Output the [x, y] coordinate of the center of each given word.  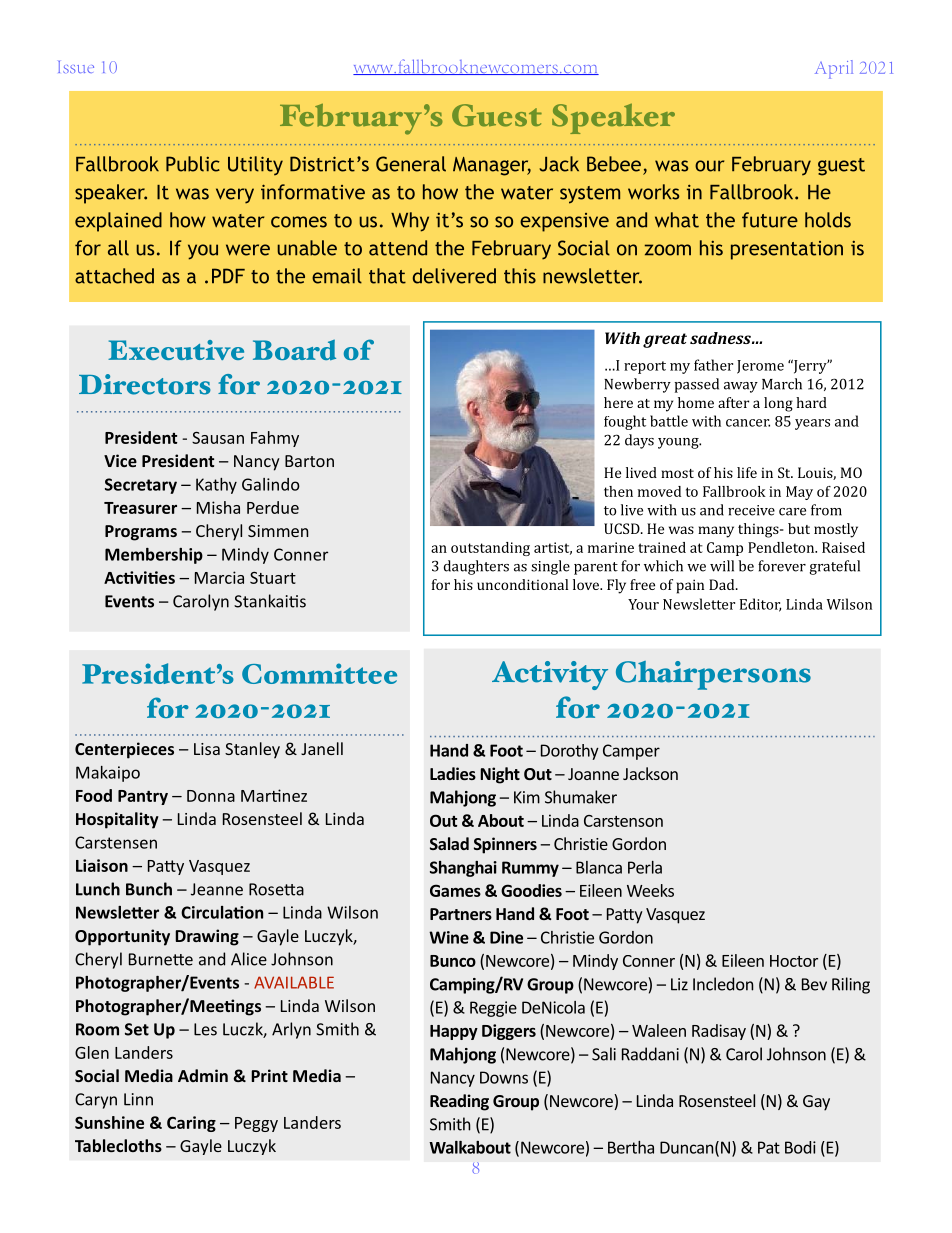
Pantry [143, 797]
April [834, 69]
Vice [120, 460]
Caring [191, 1124]
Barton [309, 461]
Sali [604, 1054]
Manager [492, 166]
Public [193, 164]
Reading [459, 1102]
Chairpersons [713, 675]
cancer [748, 423]
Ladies [453, 773]
